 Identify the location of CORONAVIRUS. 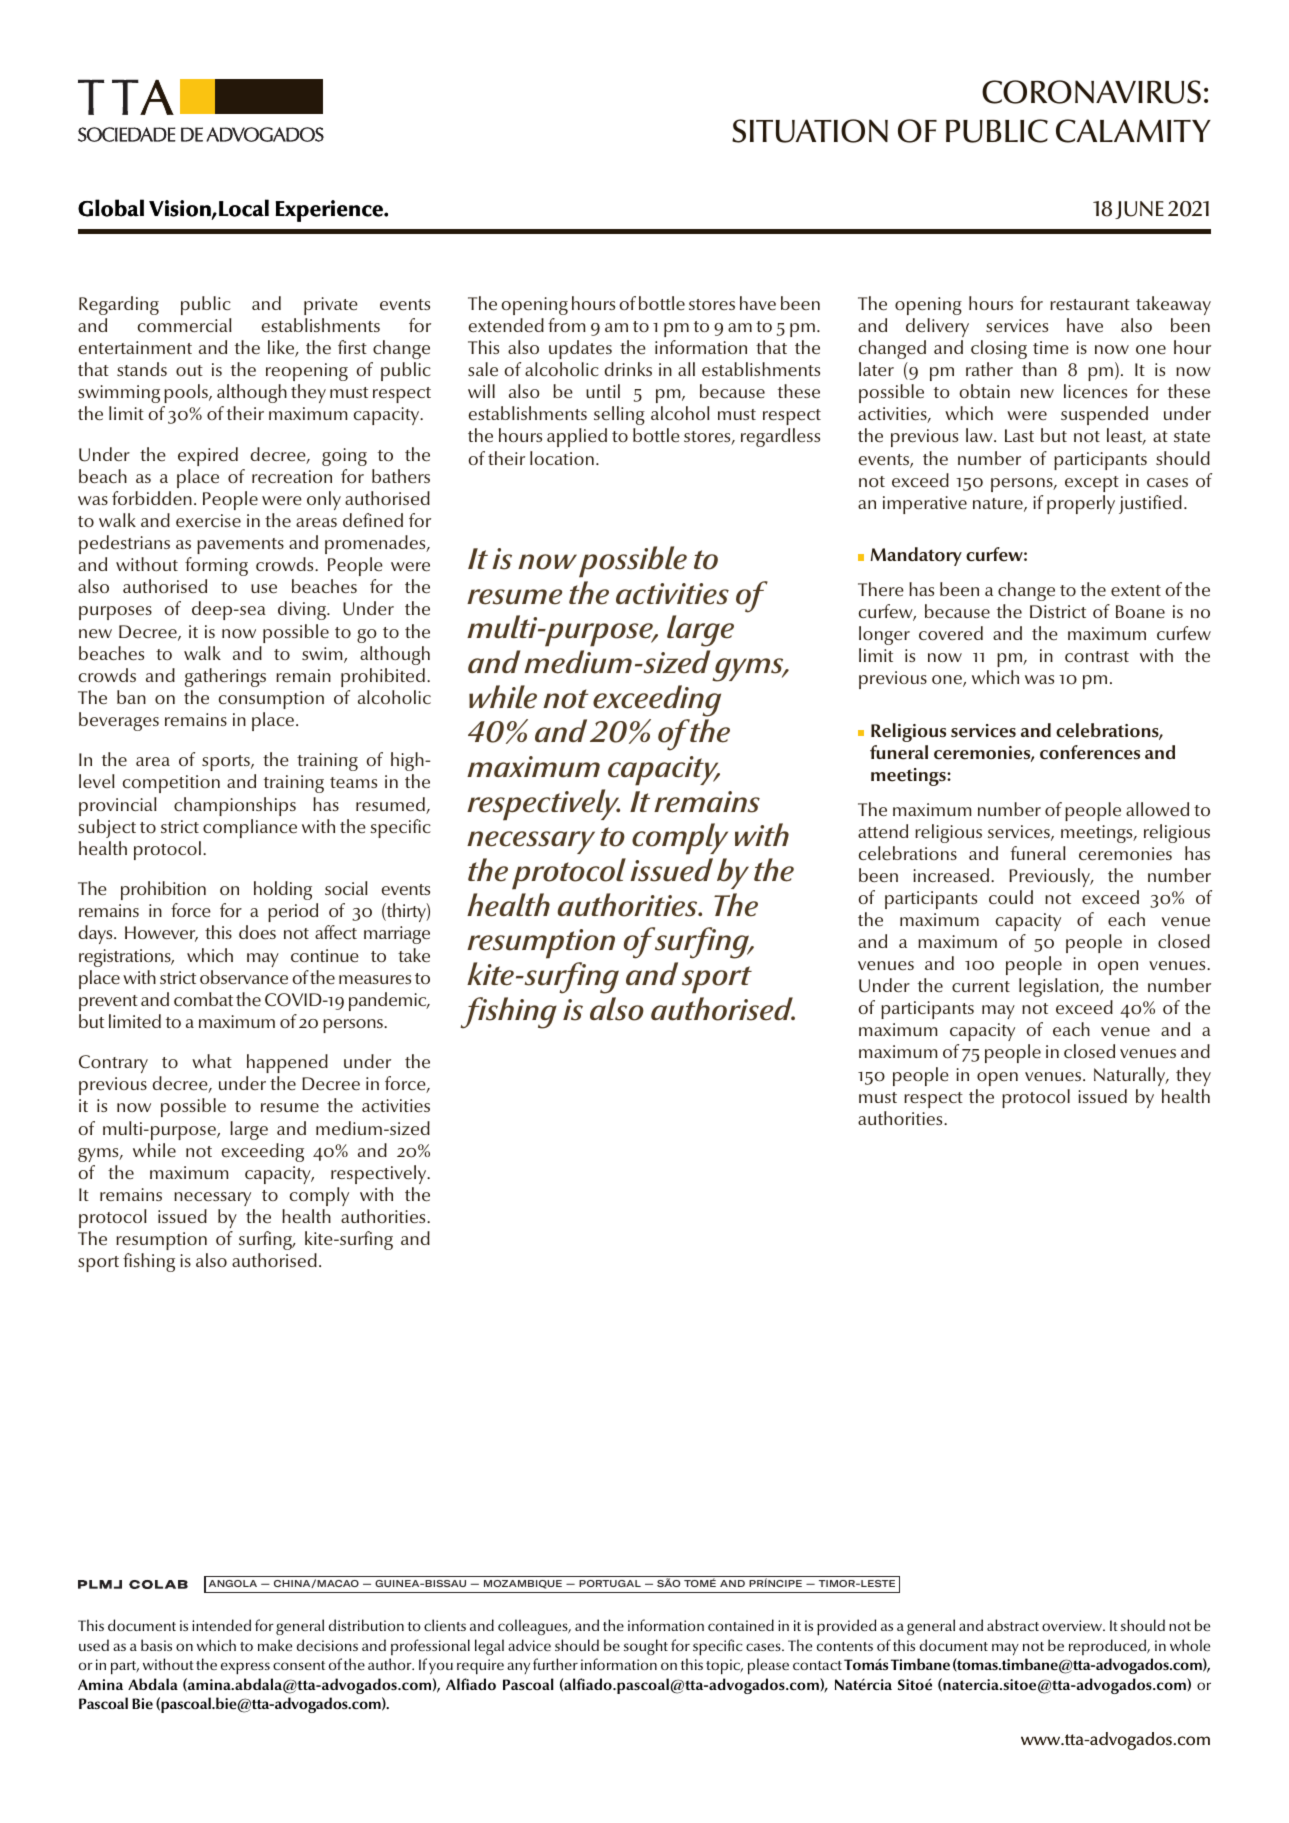
(1091, 92).
